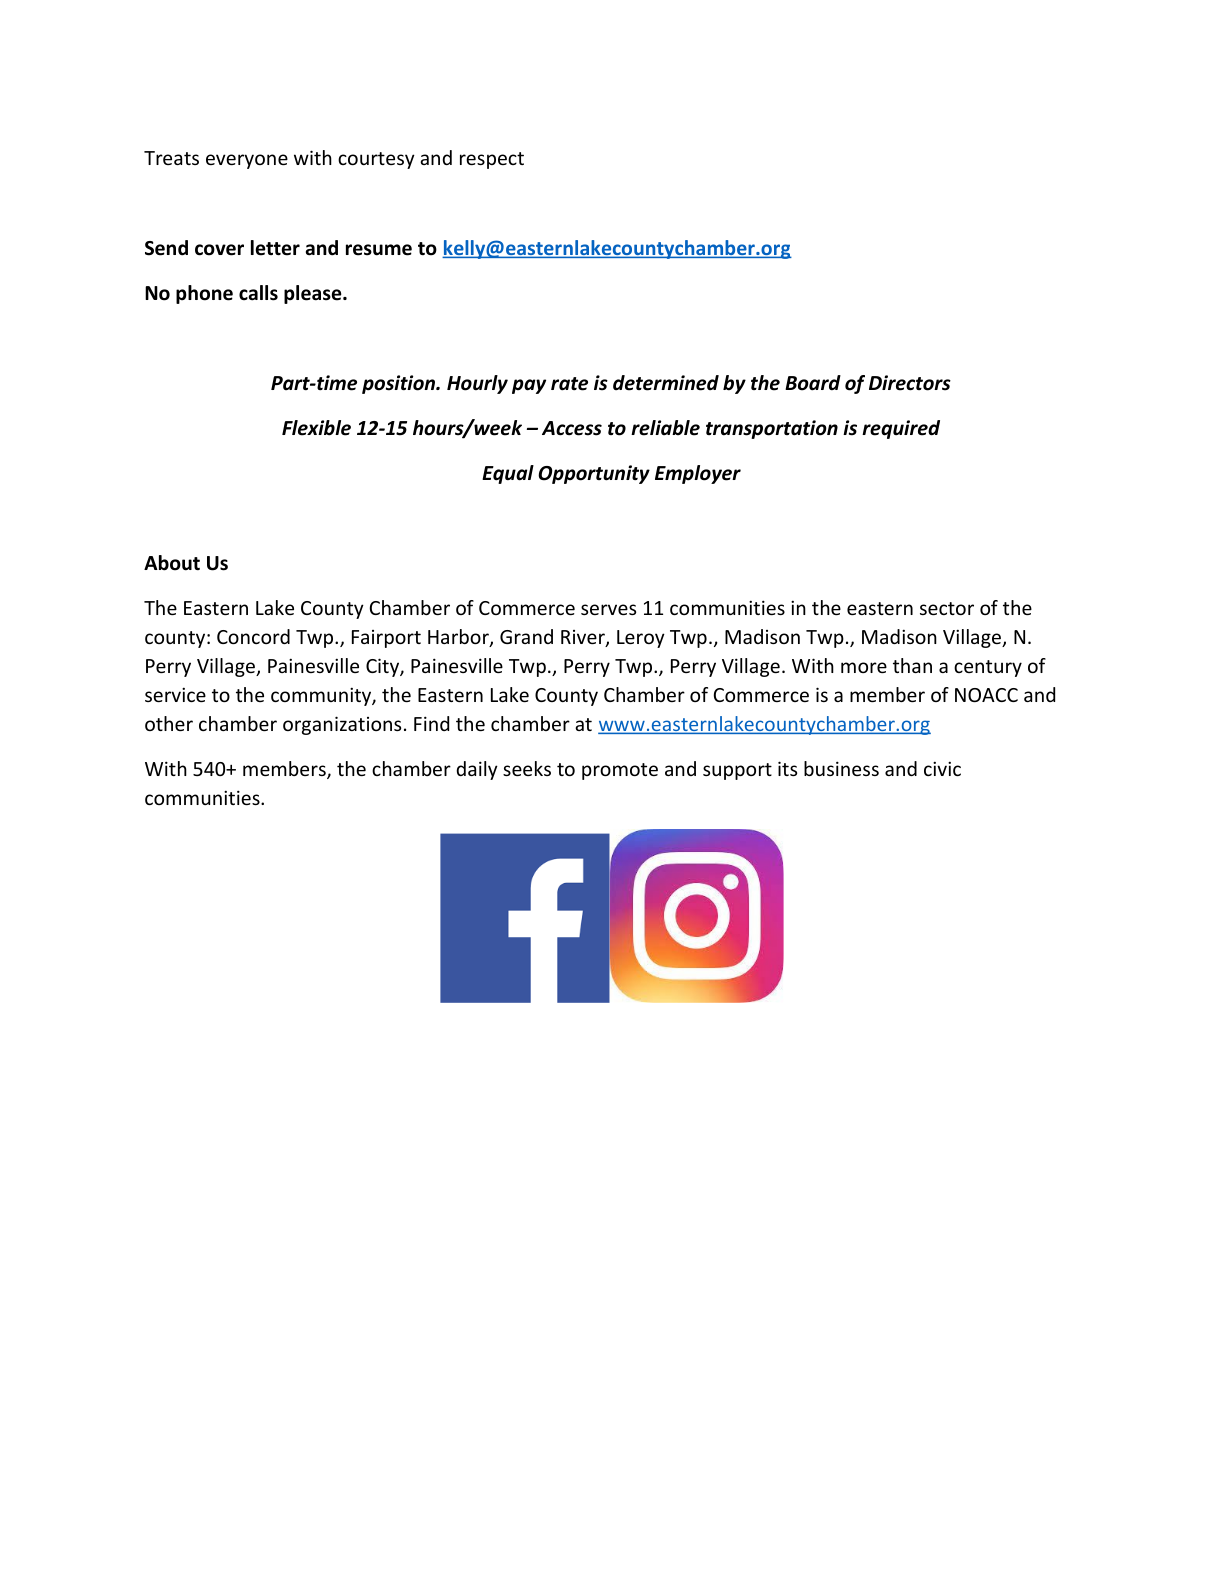  I want to click on About, so click(172, 563).
